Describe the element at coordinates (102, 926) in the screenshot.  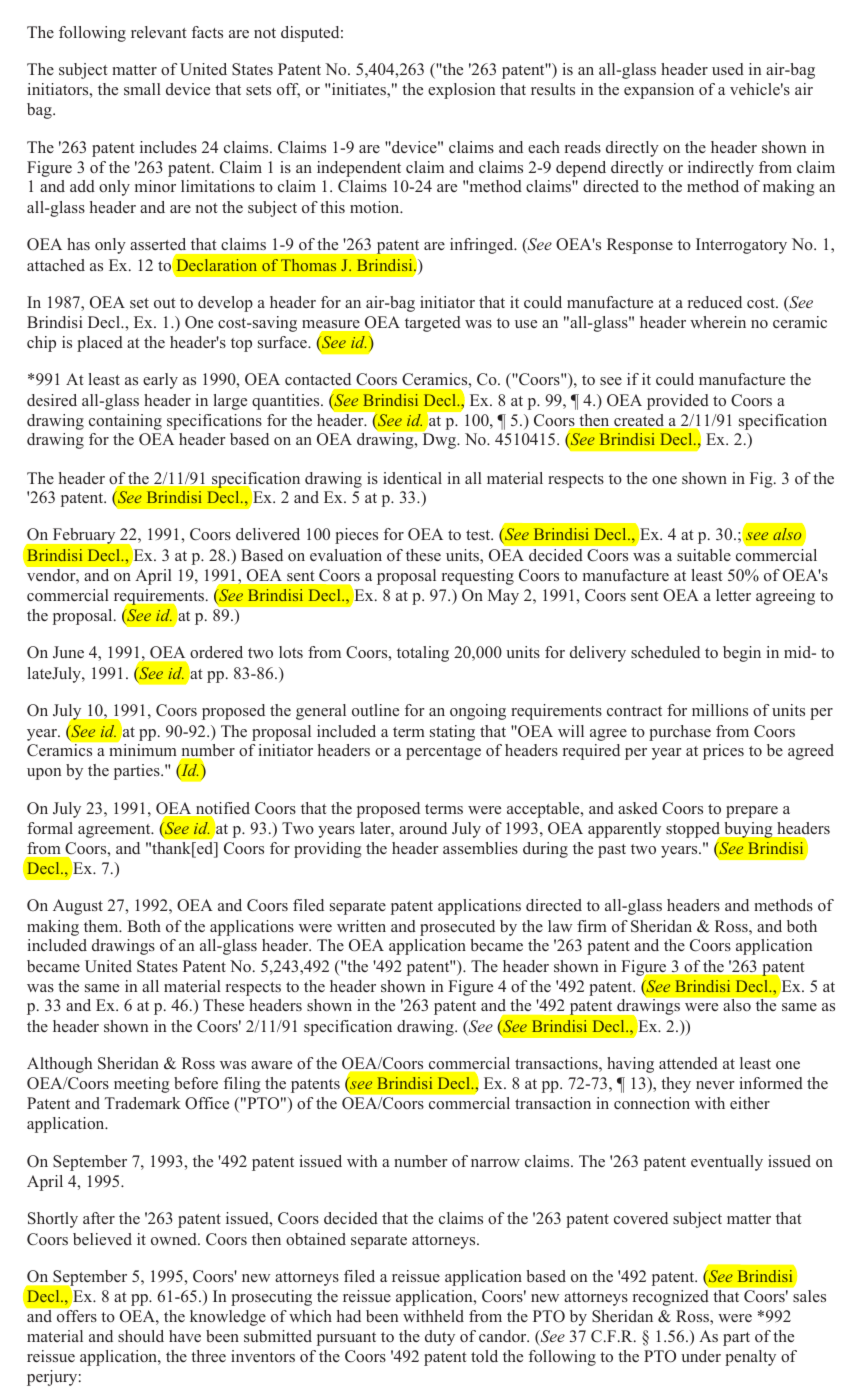
I see `them` at that location.
